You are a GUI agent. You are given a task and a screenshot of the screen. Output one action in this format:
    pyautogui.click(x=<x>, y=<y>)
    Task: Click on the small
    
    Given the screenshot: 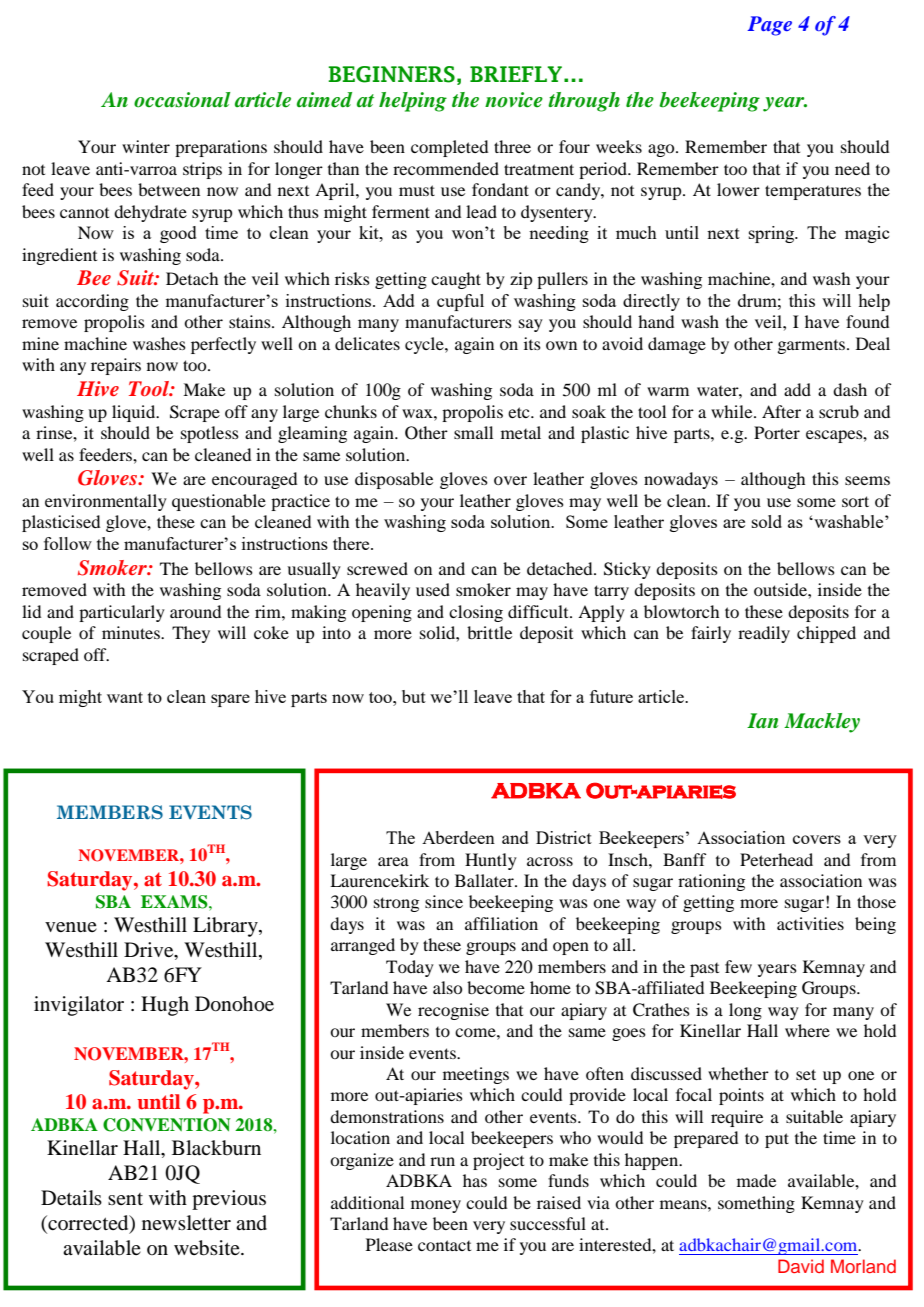 What is the action you would take?
    pyautogui.click(x=473, y=432)
